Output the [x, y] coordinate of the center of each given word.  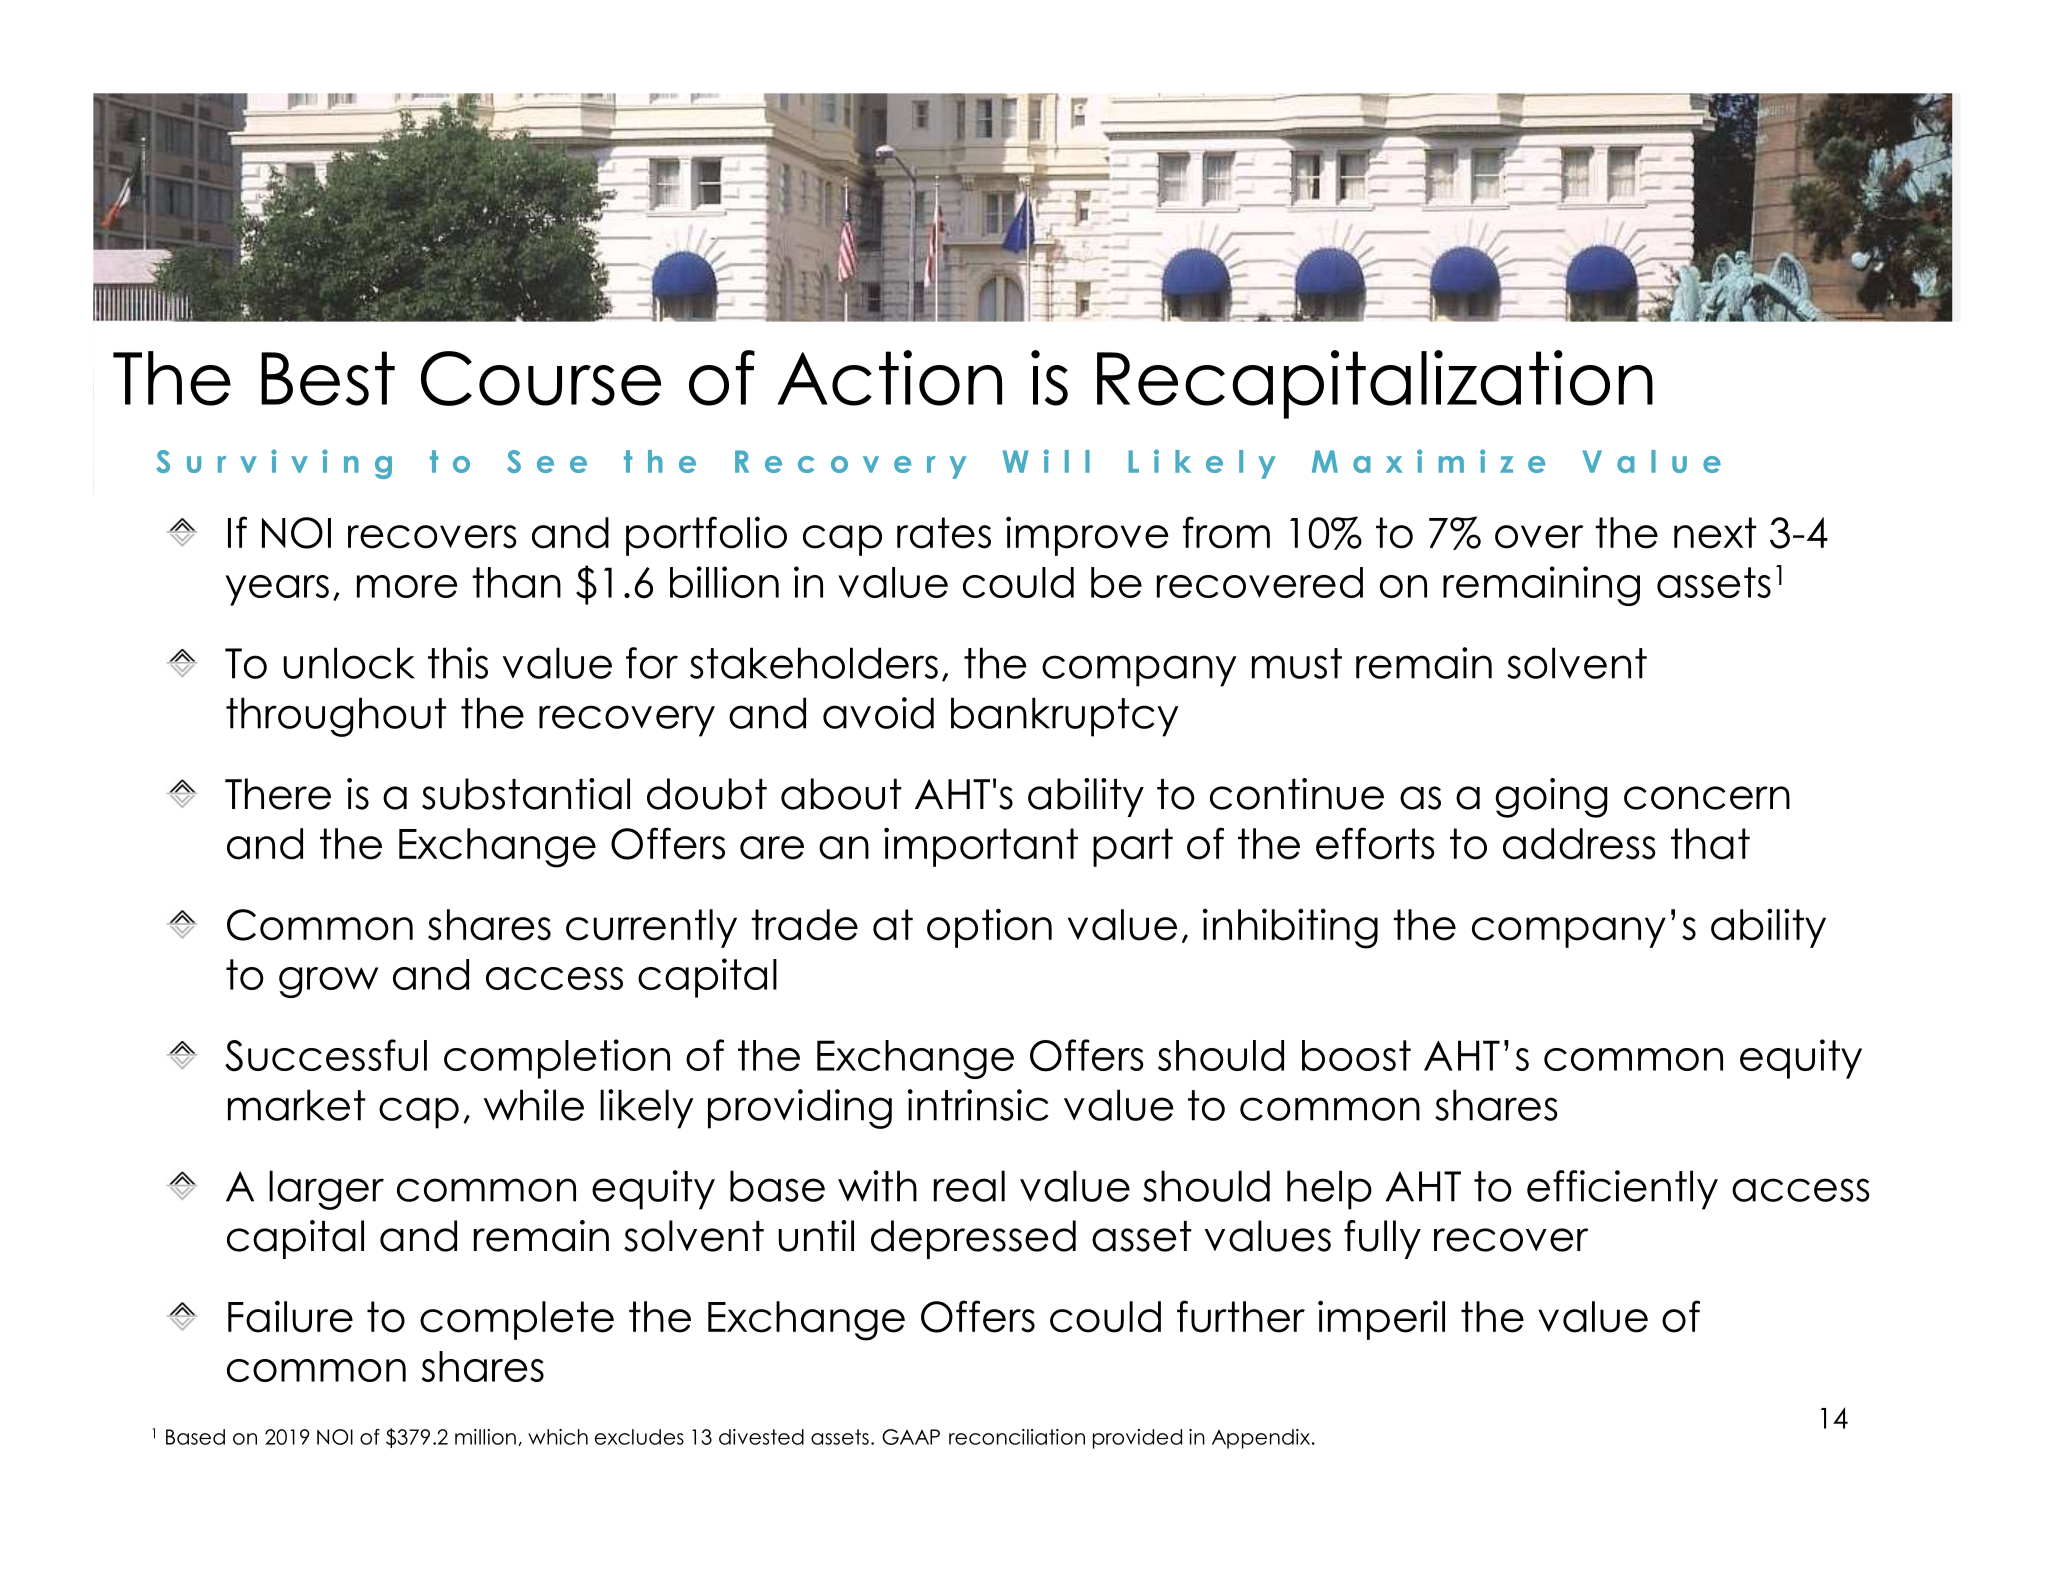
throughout [336, 717]
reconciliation [1017, 1437]
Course [541, 378]
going [1551, 798]
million [485, 1437]
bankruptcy [1065, 717]
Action [889, 378]
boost [1356, 1055]
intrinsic [978, 1105]
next [1715, 533]
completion [557, 1059]
